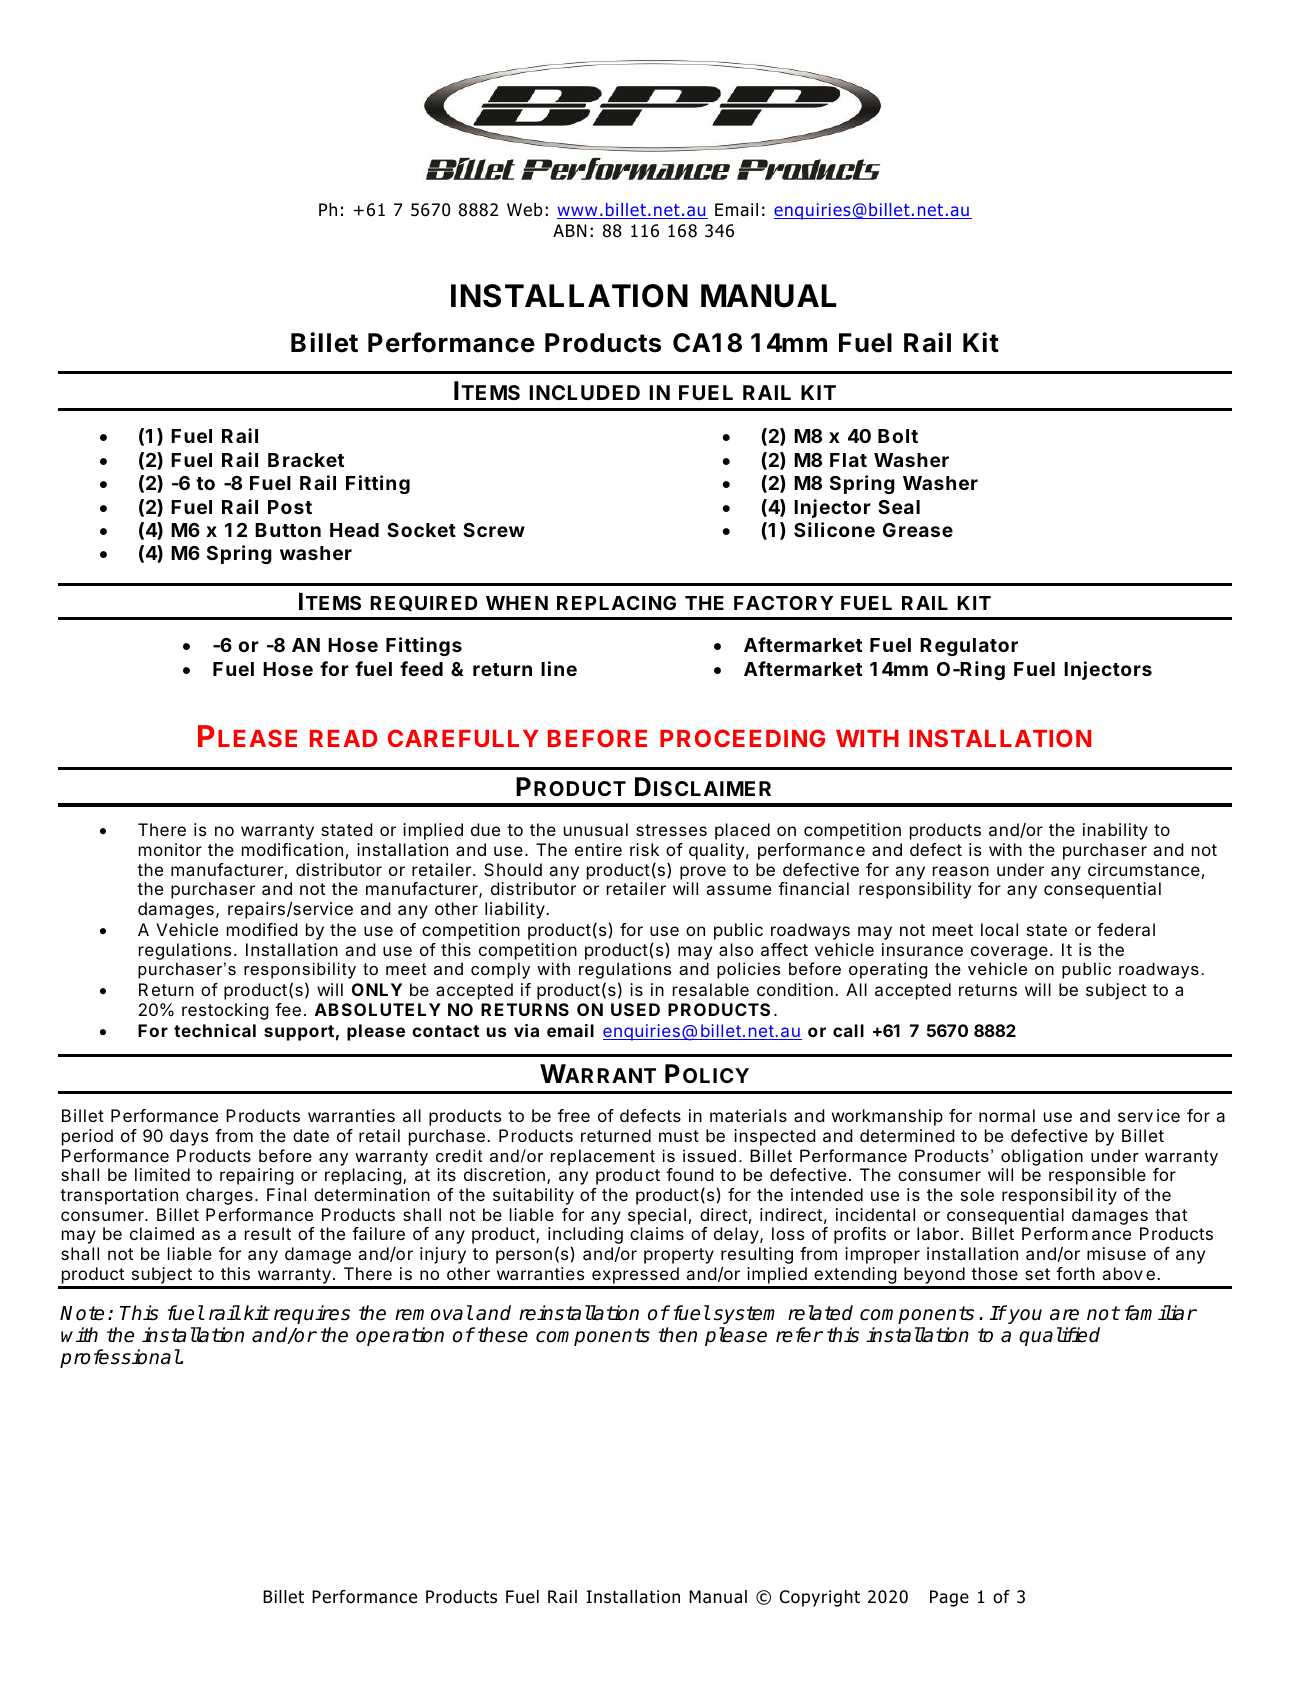  Describe the element at coordinates (525, 210) in the screenshot. I see `Web` at that location.
